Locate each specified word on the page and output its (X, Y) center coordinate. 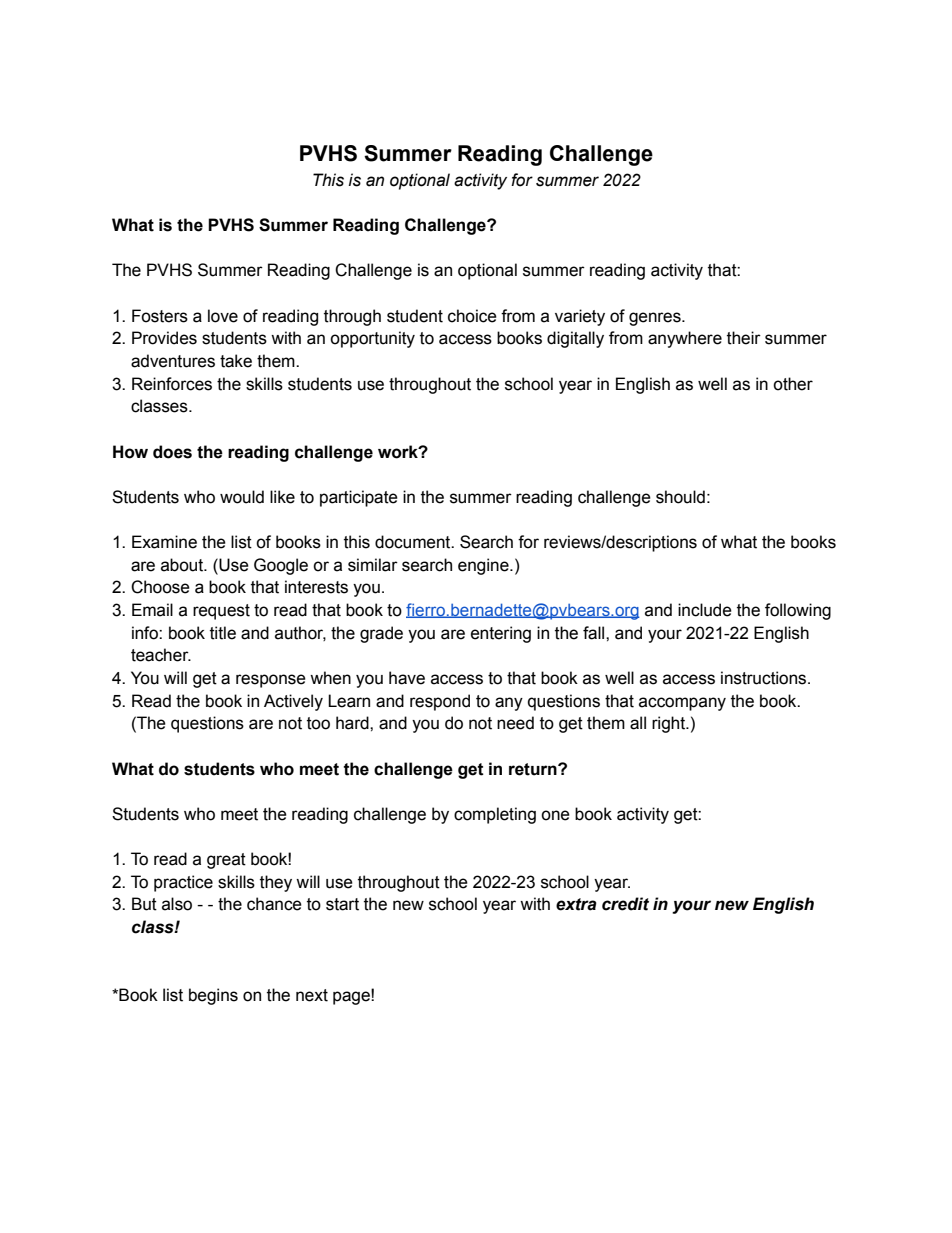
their (744, 338)
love (223, 316)
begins (213, 996)
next (312, 995)
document (414, 542)
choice (472, 316)
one (555, 815)
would (242, 497)
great (226, 861)
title (223, 633)
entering (501, 634)
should (680, 497)
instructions (765, 678)
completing (495, 815)
